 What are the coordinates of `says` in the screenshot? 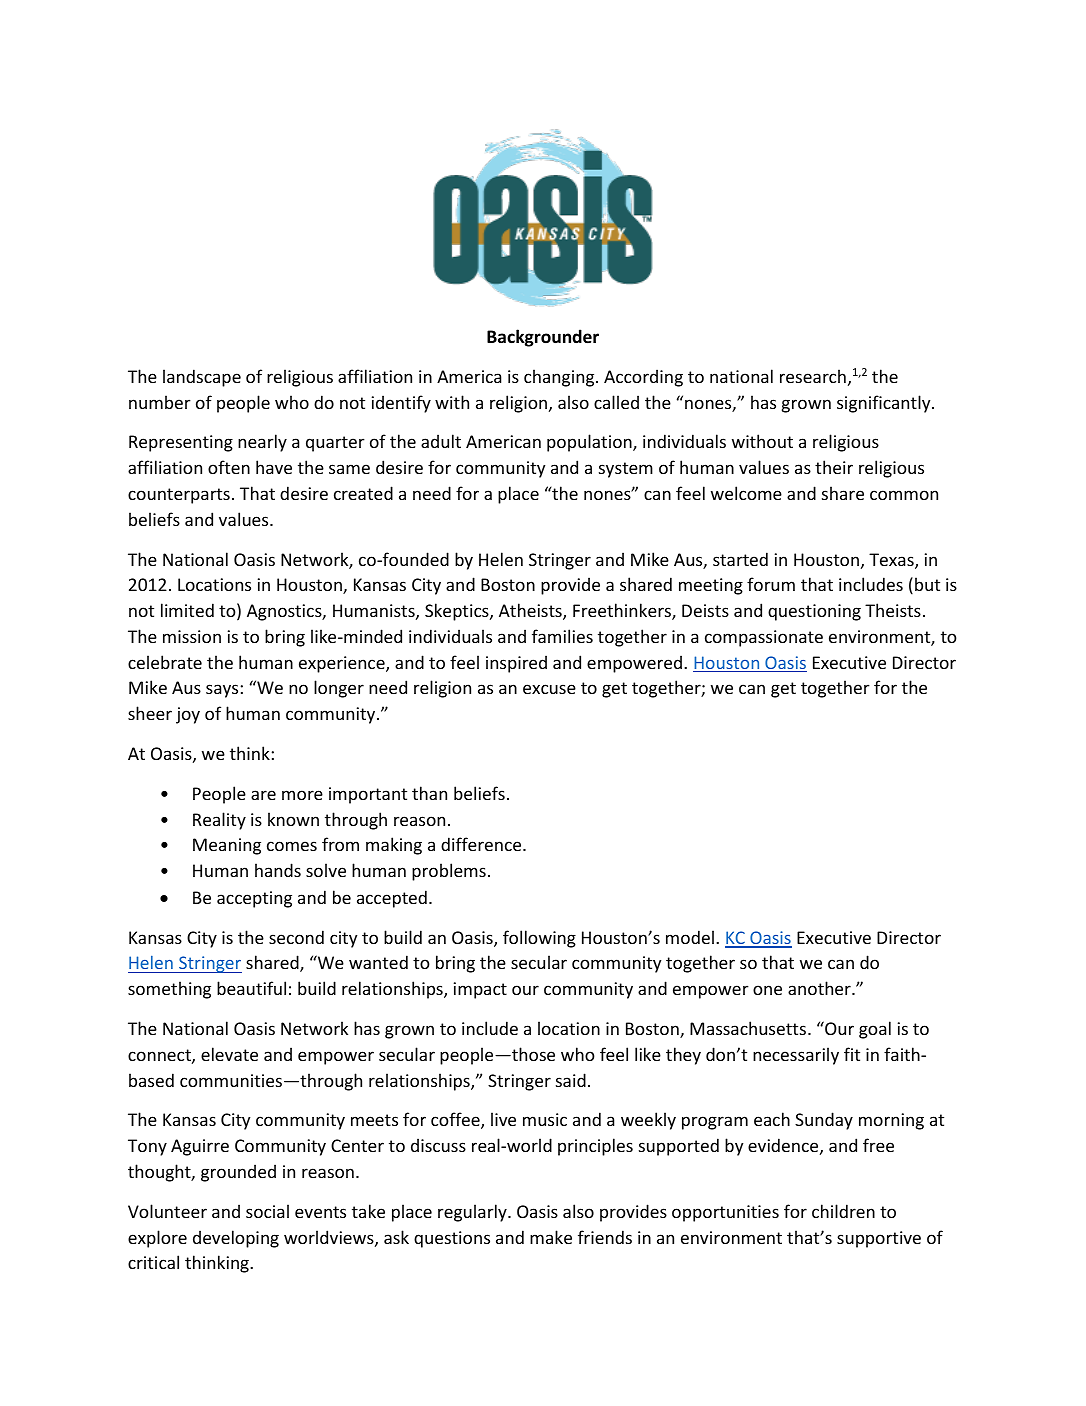 It's located at (222, 691).
